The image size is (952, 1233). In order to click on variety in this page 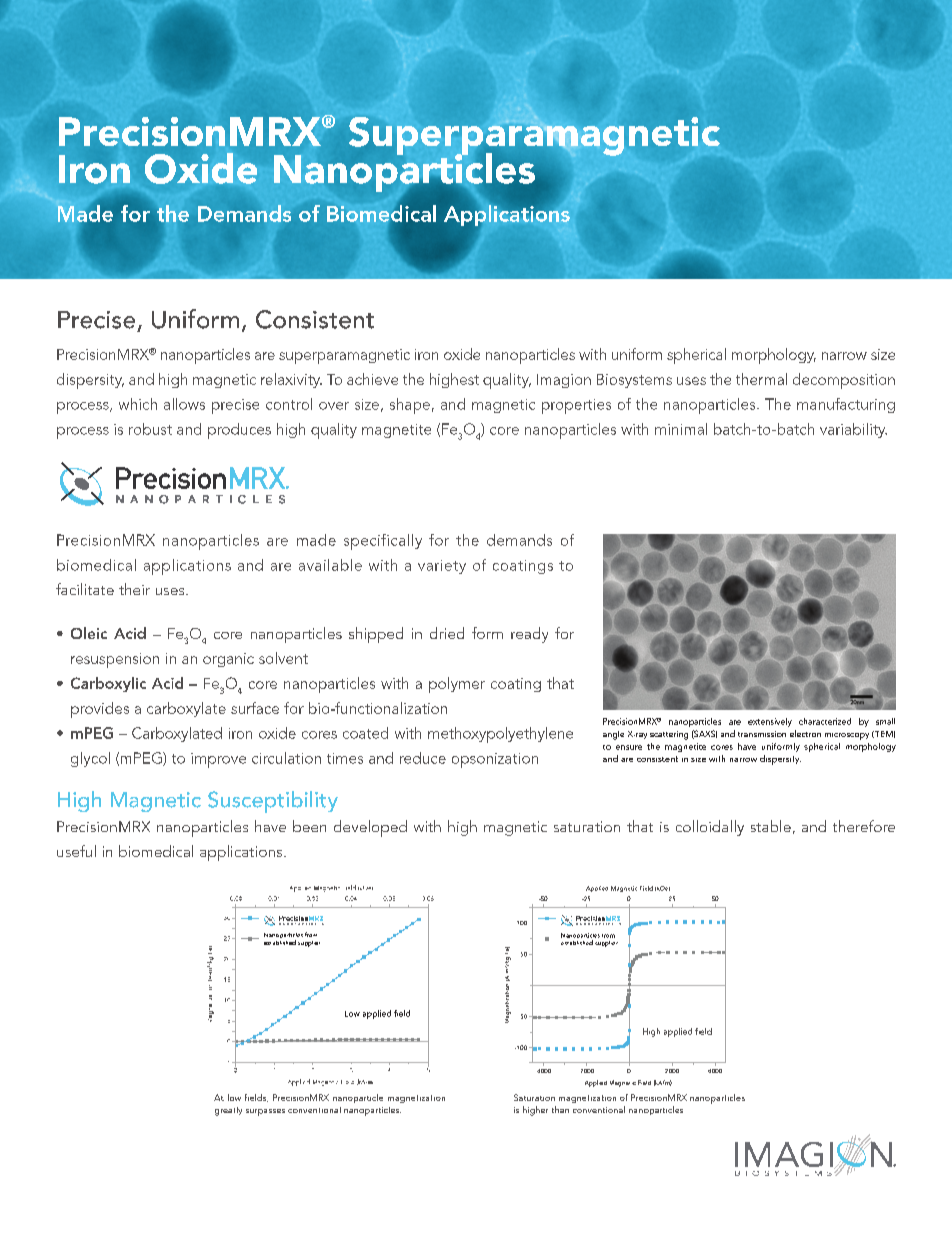, I will do `click(442, 567)`.
